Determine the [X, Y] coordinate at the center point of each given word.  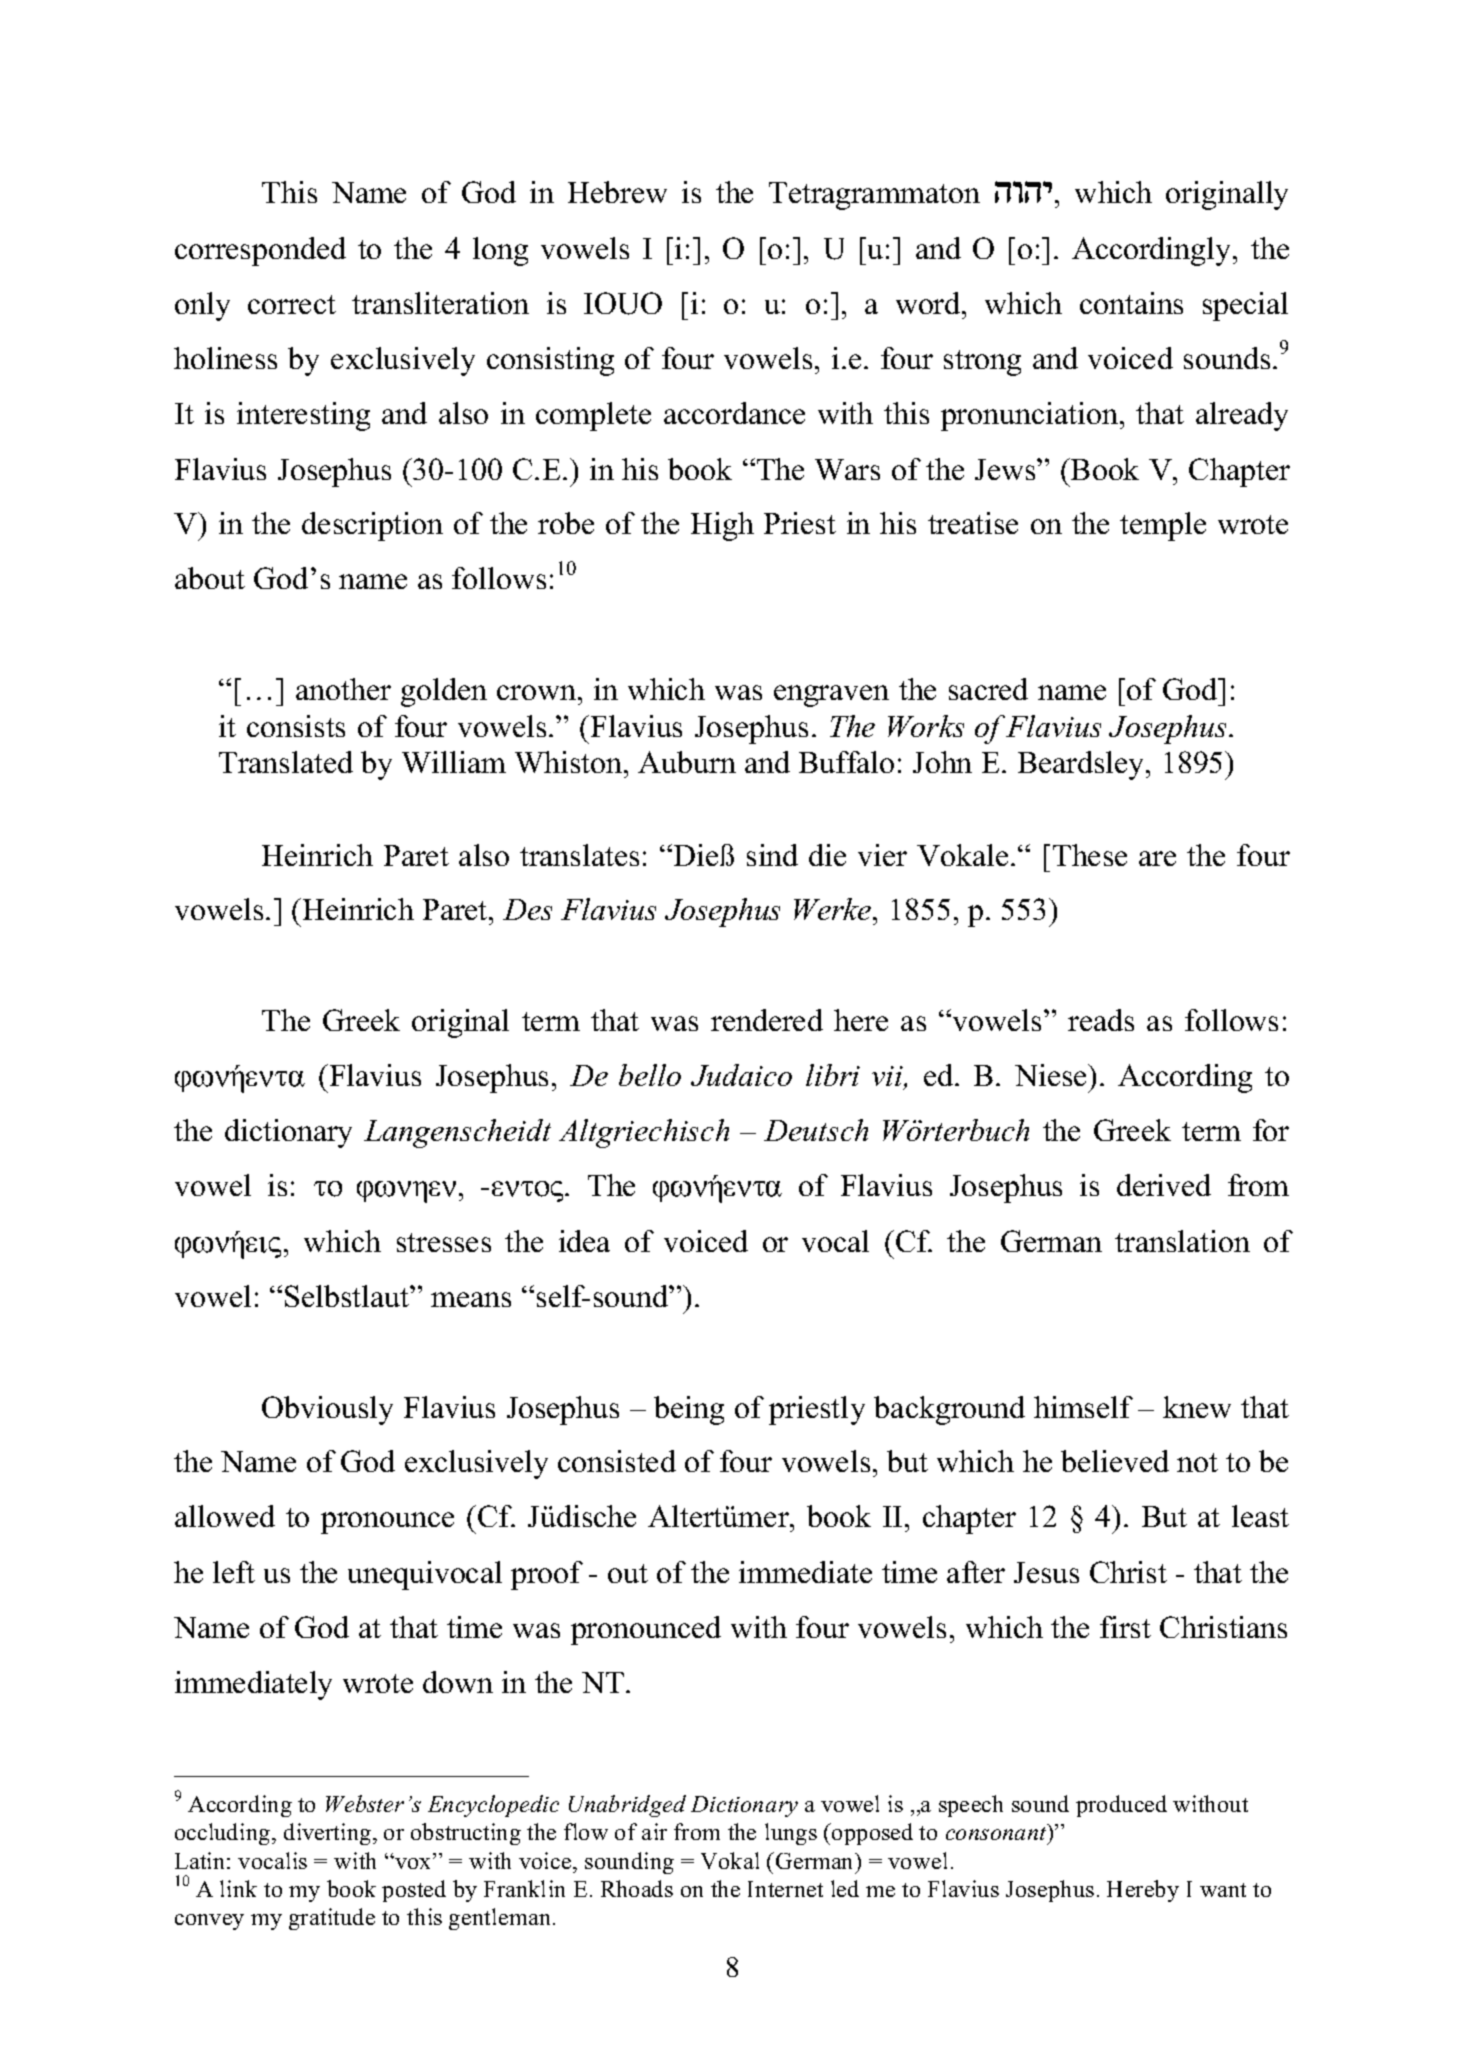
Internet [785, 1889]
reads [1101, 1020]
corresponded [260, 251]
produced [1121, 1806]
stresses [444, 1242]
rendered [767, 1020]
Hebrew [617, 192]
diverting [329, 1834]
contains [1131, 303]
